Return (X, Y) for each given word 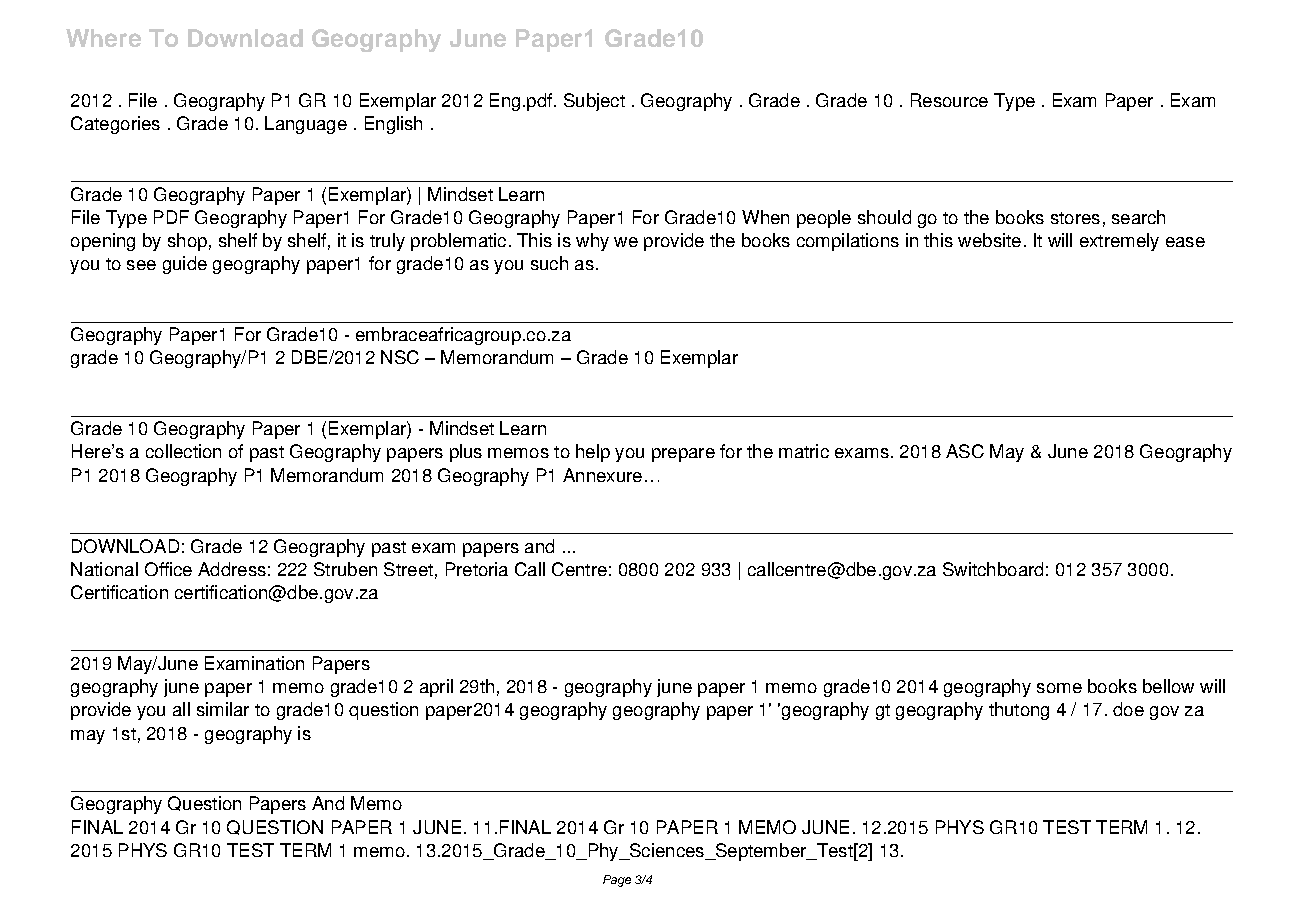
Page (617, 881)
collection (183, 451)
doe (1128, 709)
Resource (949, 100)
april (436, 688)
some (1059, 688)
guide (185, 265)
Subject (594, 102)
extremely (1119, 242)
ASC (965, 451)
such (549, 263)
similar (223, 709)
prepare (683, 455)
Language (306, 125)
